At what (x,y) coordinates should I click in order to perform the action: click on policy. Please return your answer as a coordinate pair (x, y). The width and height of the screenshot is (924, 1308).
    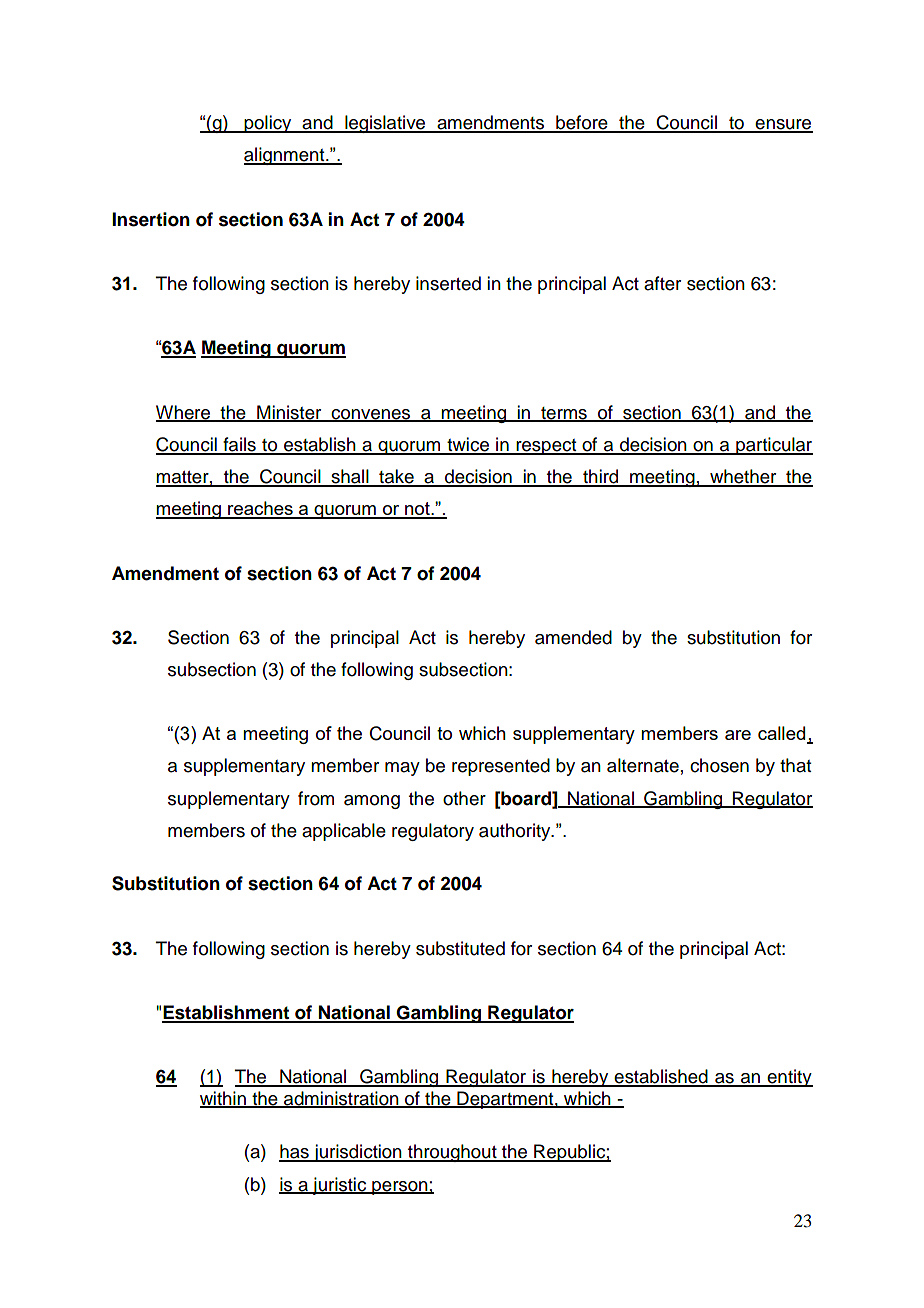
    Looking at the image, I should click on (268, 124).
